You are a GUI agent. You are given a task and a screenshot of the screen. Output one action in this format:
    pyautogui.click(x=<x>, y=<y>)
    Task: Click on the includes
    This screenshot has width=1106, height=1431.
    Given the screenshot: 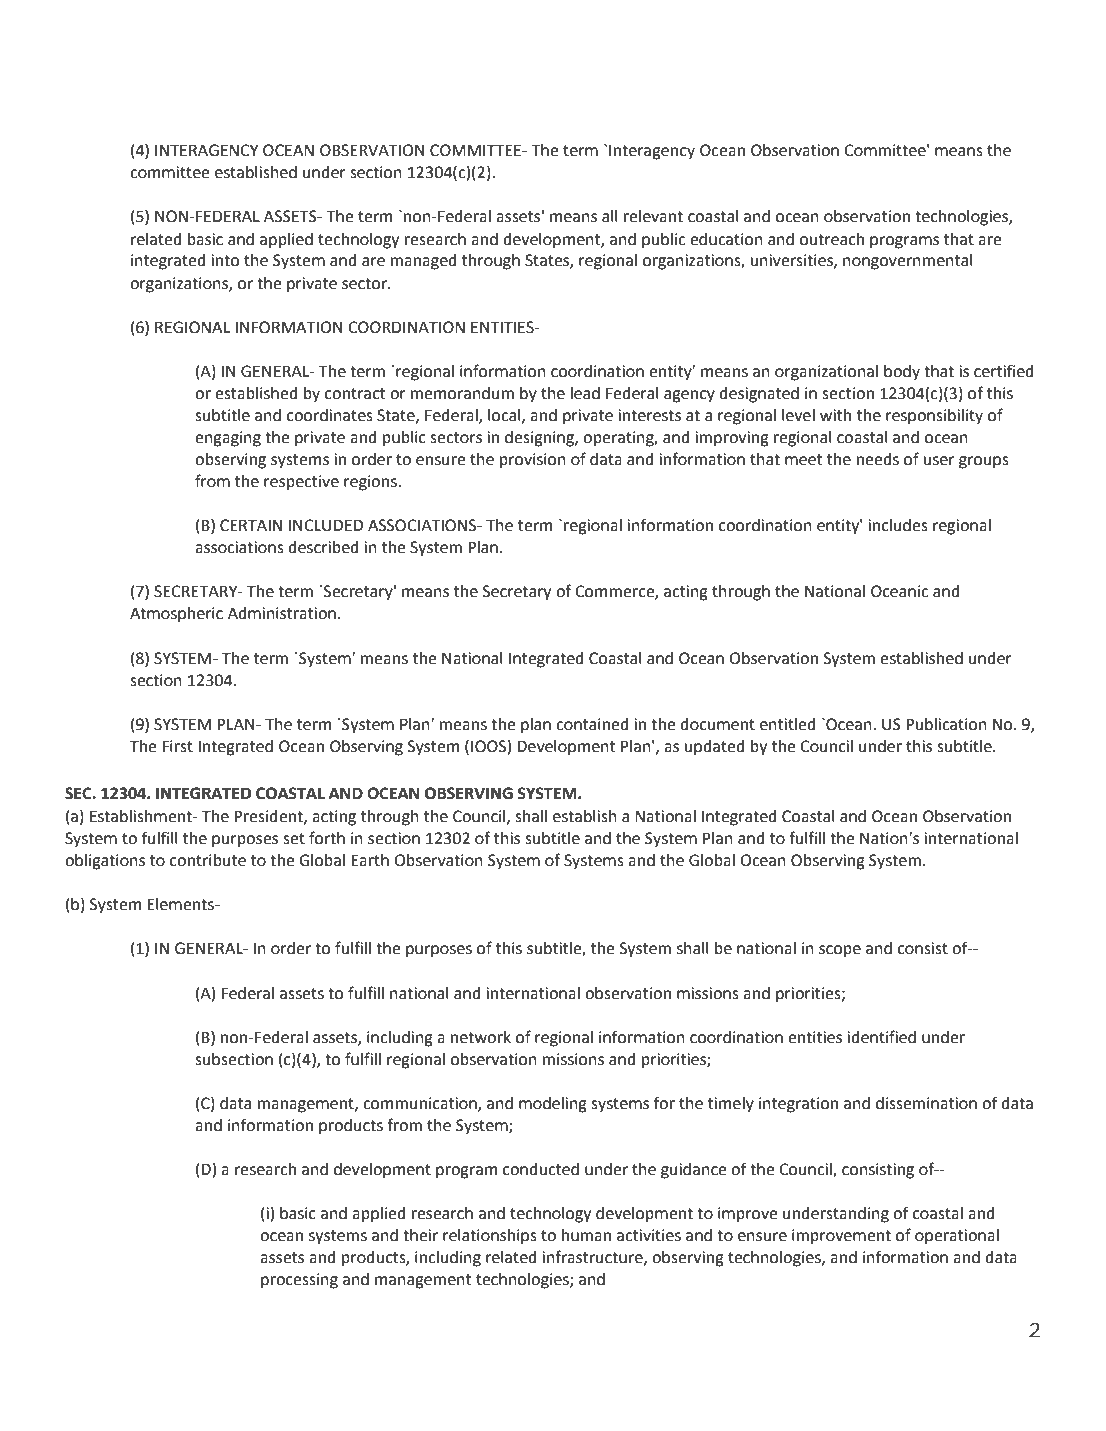 What is the action you would take?
    pyautogui.click(x=898, y=525)
